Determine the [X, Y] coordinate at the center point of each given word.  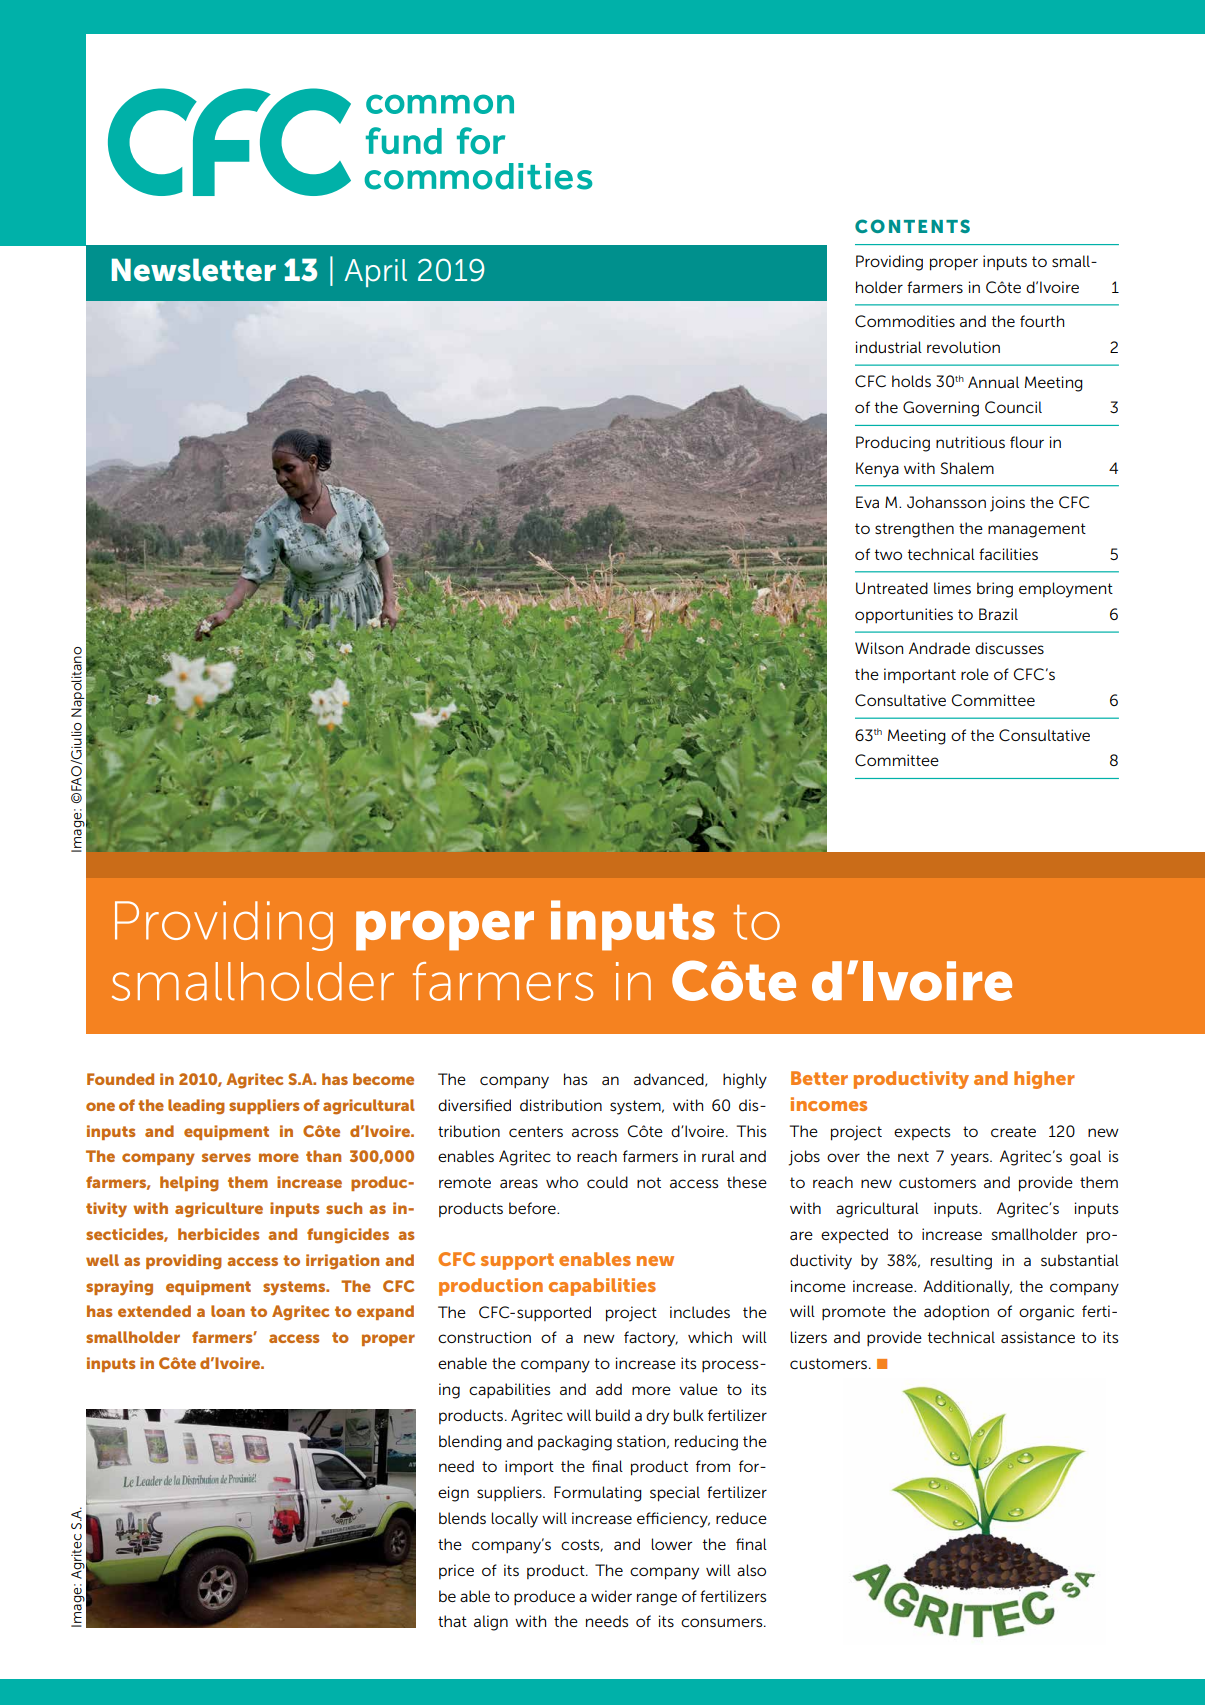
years [971, 1159]
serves [226, 1157]
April [375, 273]
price [456, 1571]
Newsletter [193, 270]
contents [912, 226]
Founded [120, 1079]
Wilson [879, 648]
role [975, 674]
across [595, 1132]
